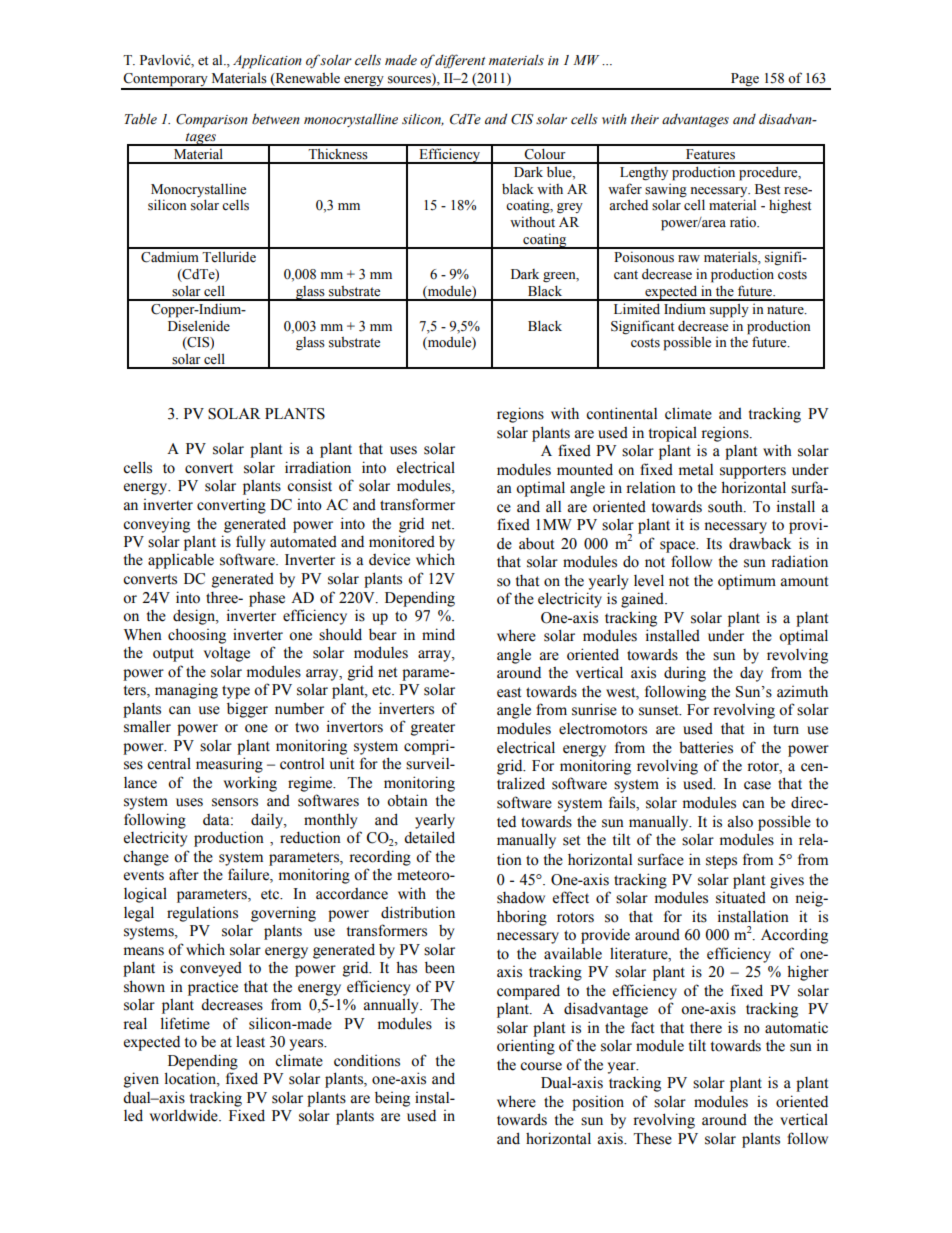 This page has height=1233, width=952. What do you see at coordinates (433, 729) in the page?
I see `greater` at bounding box center [433, 729].
